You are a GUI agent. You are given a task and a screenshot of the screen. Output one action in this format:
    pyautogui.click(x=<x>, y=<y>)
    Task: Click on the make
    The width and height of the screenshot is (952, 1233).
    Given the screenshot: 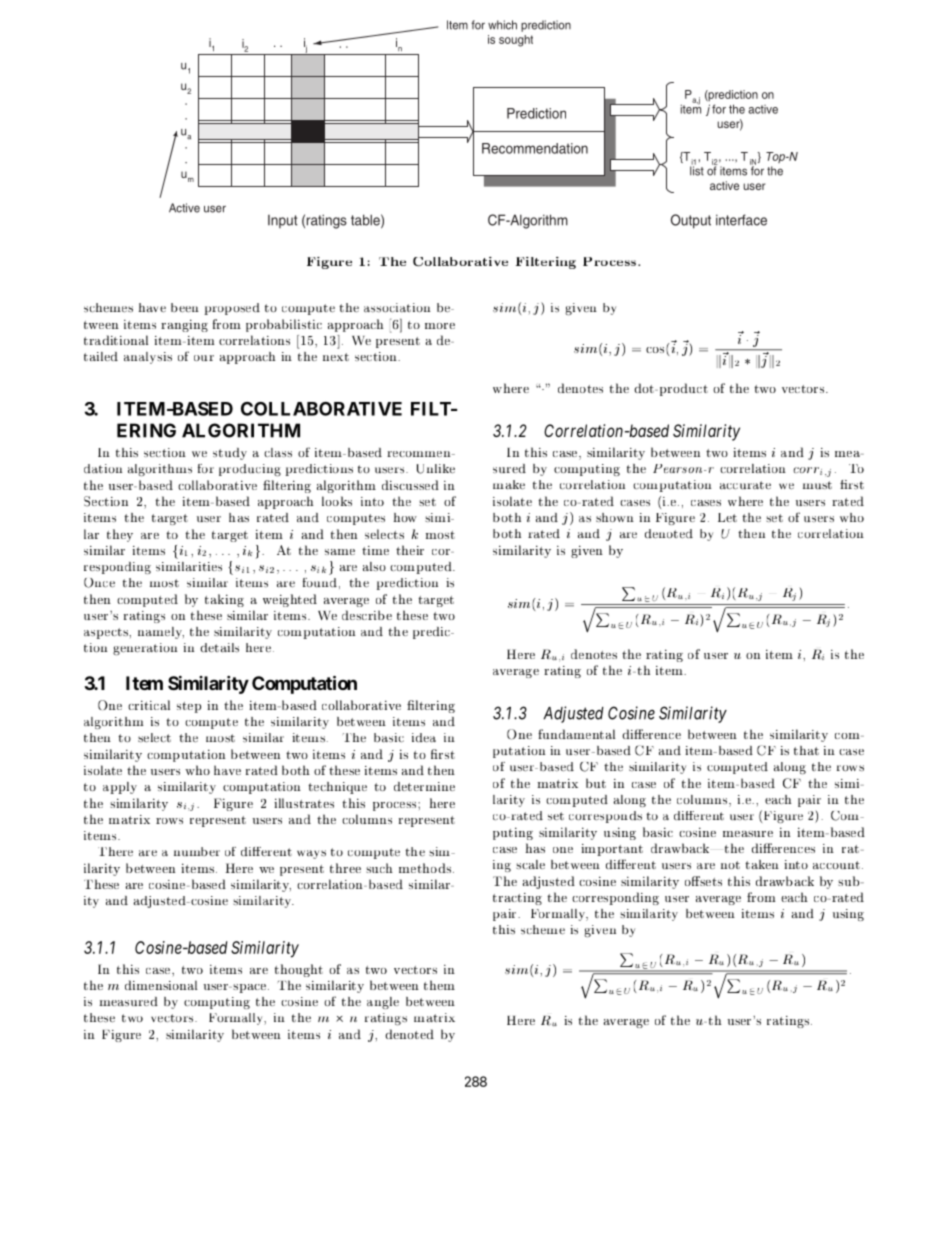 What is the action you would take?
    pyautogui.click(x=509, y=485)
